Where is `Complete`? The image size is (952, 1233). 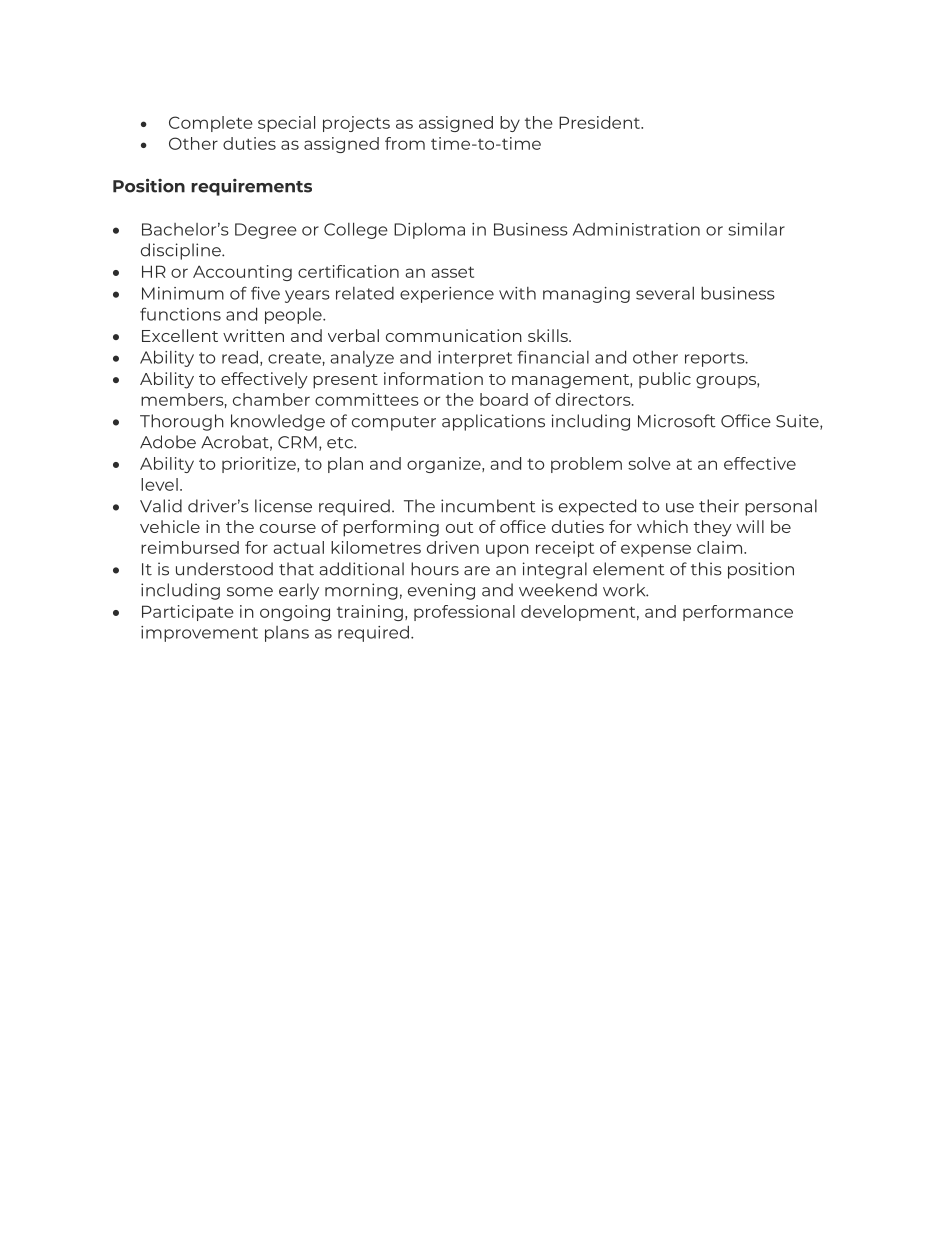 Complete is located at coordinates (211, 124).
